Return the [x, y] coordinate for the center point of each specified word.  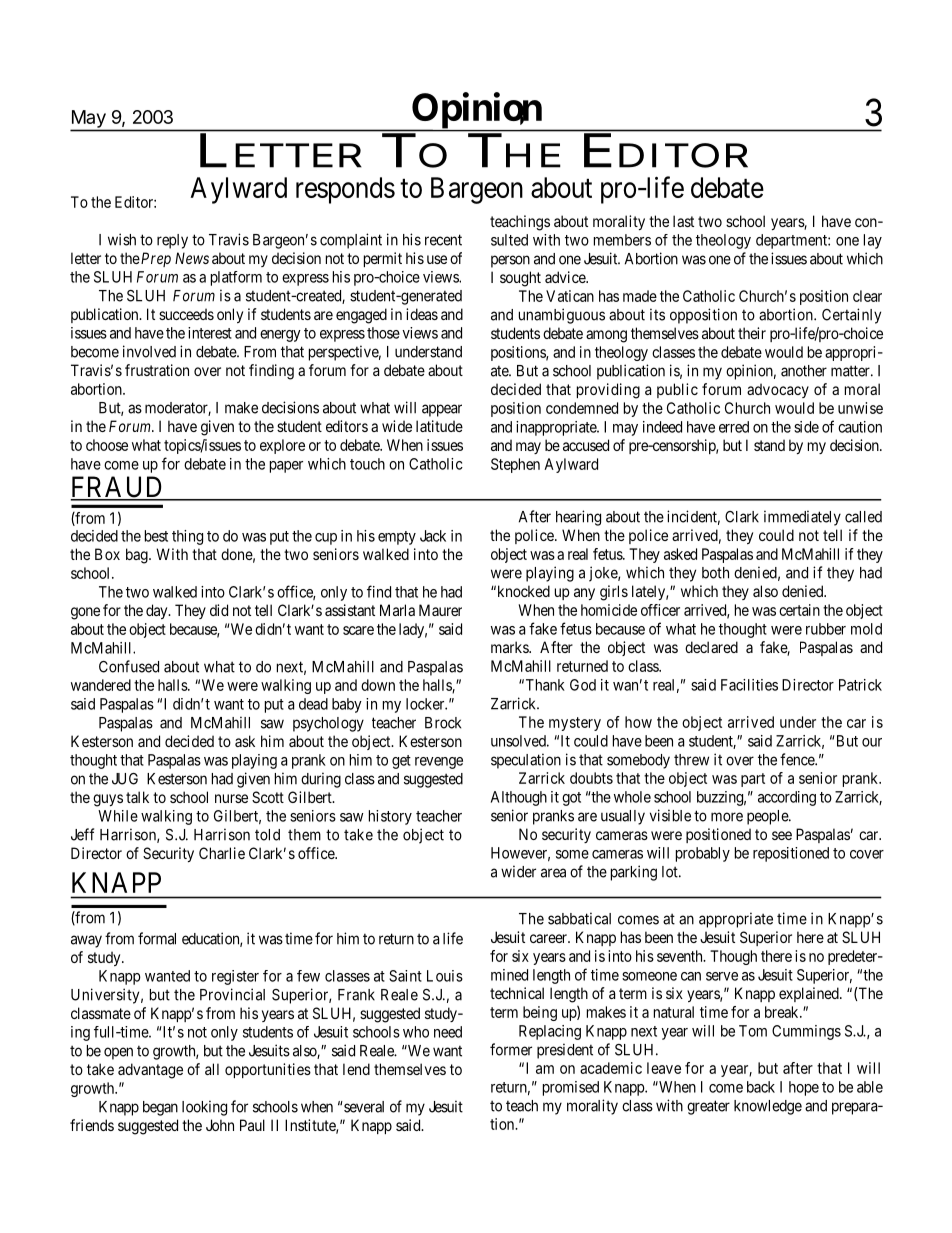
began [160, 1108]
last [683, 221]
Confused [129, 666]
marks [510, 647]
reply [172, 241]
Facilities [749, 685]
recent [443, 240]
